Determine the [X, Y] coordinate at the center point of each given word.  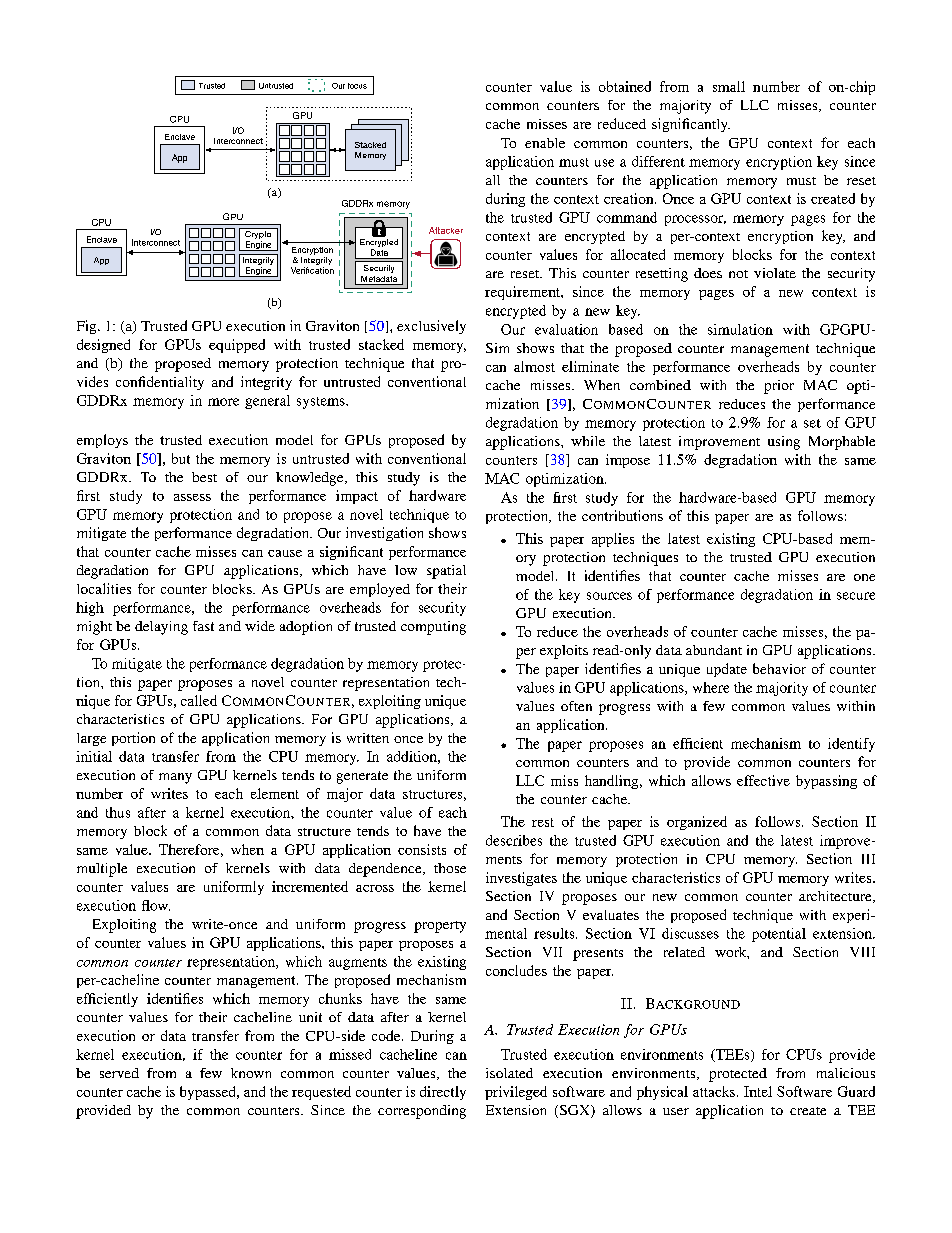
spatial [446, 572]
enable [545, 143]
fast [203, 626]
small [729, 86]
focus [357, 86]
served [119, 1073]
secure [856, 596]
